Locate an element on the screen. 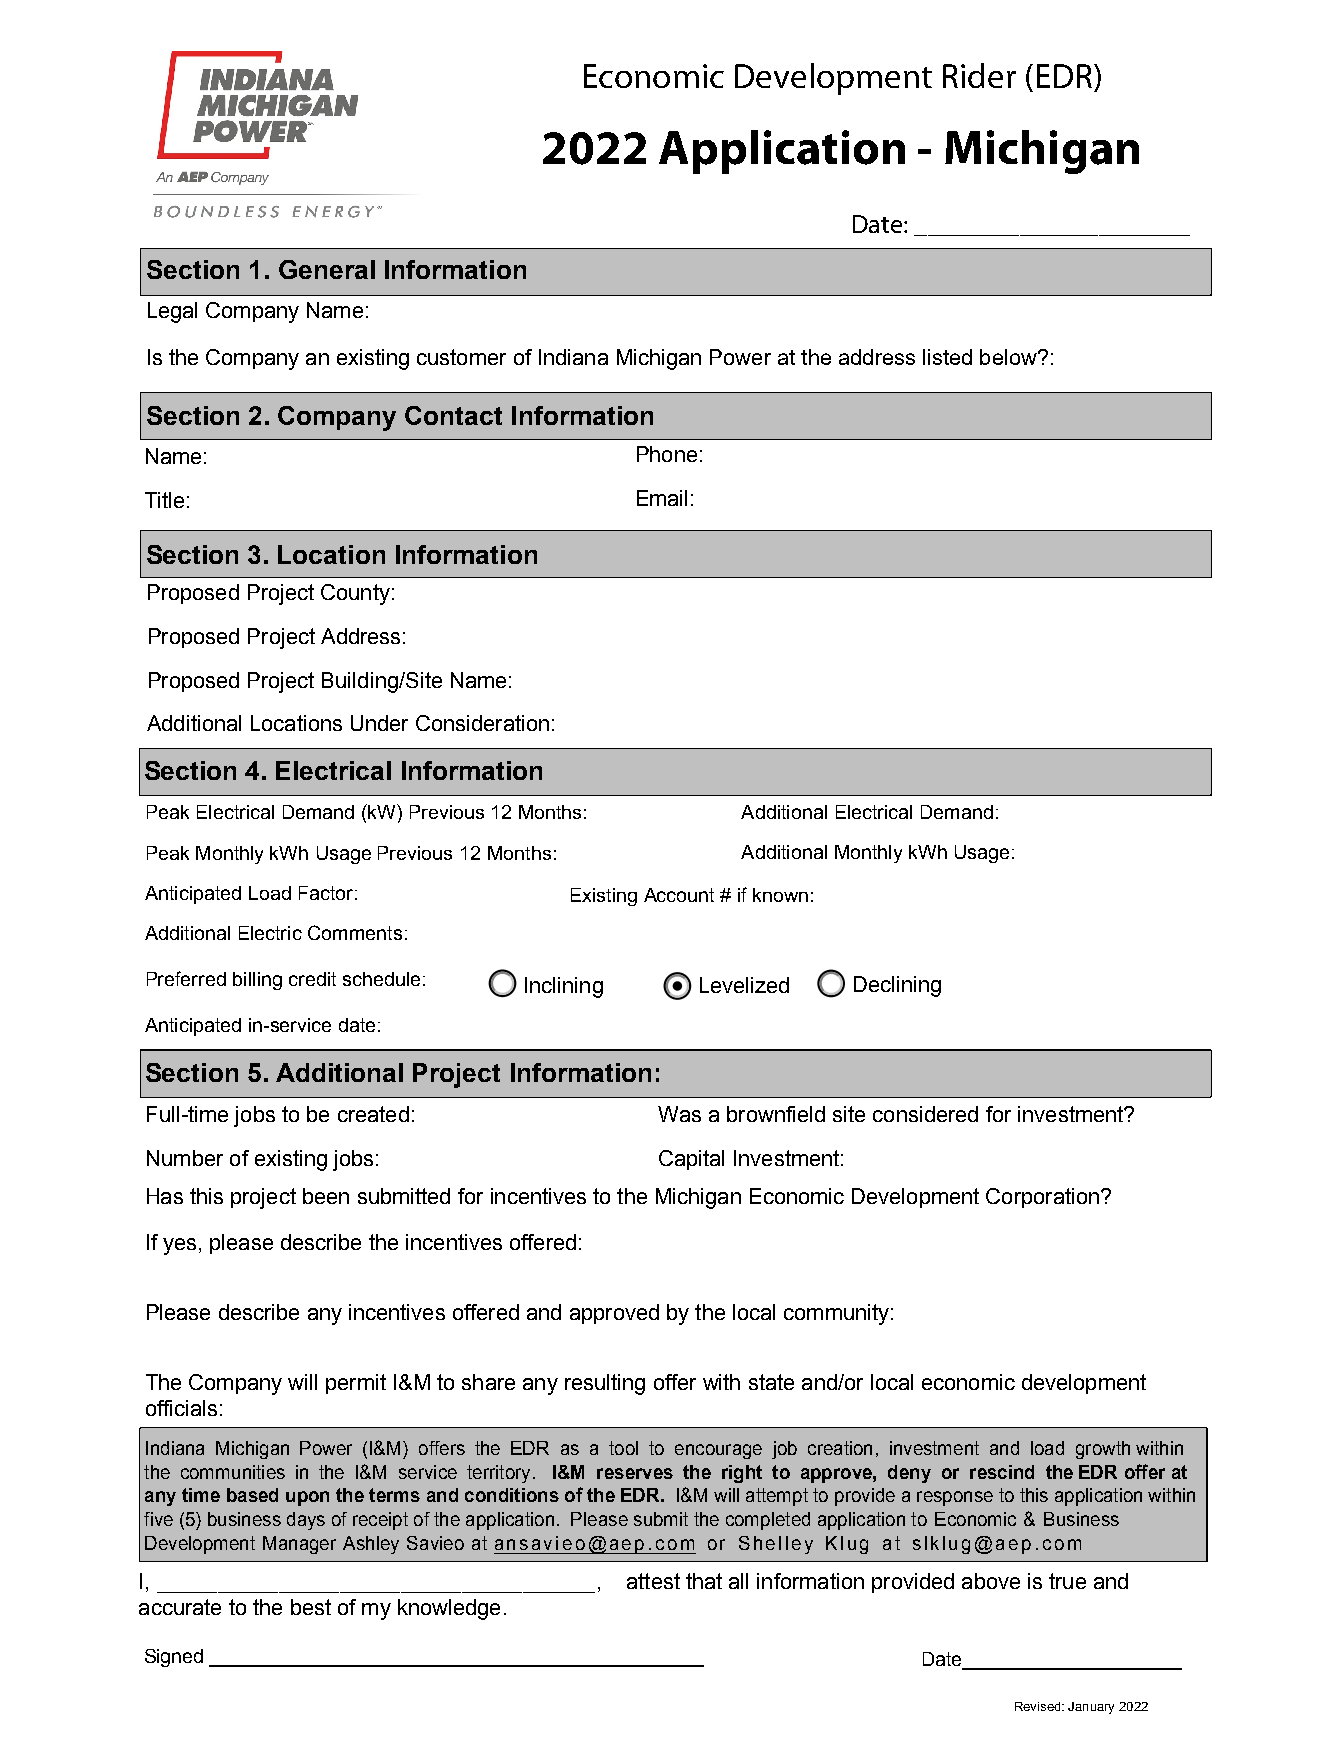 Image resolution: width=1342 pixels, height=1737 pixels. Factor is located at coordinates (327, 893).
